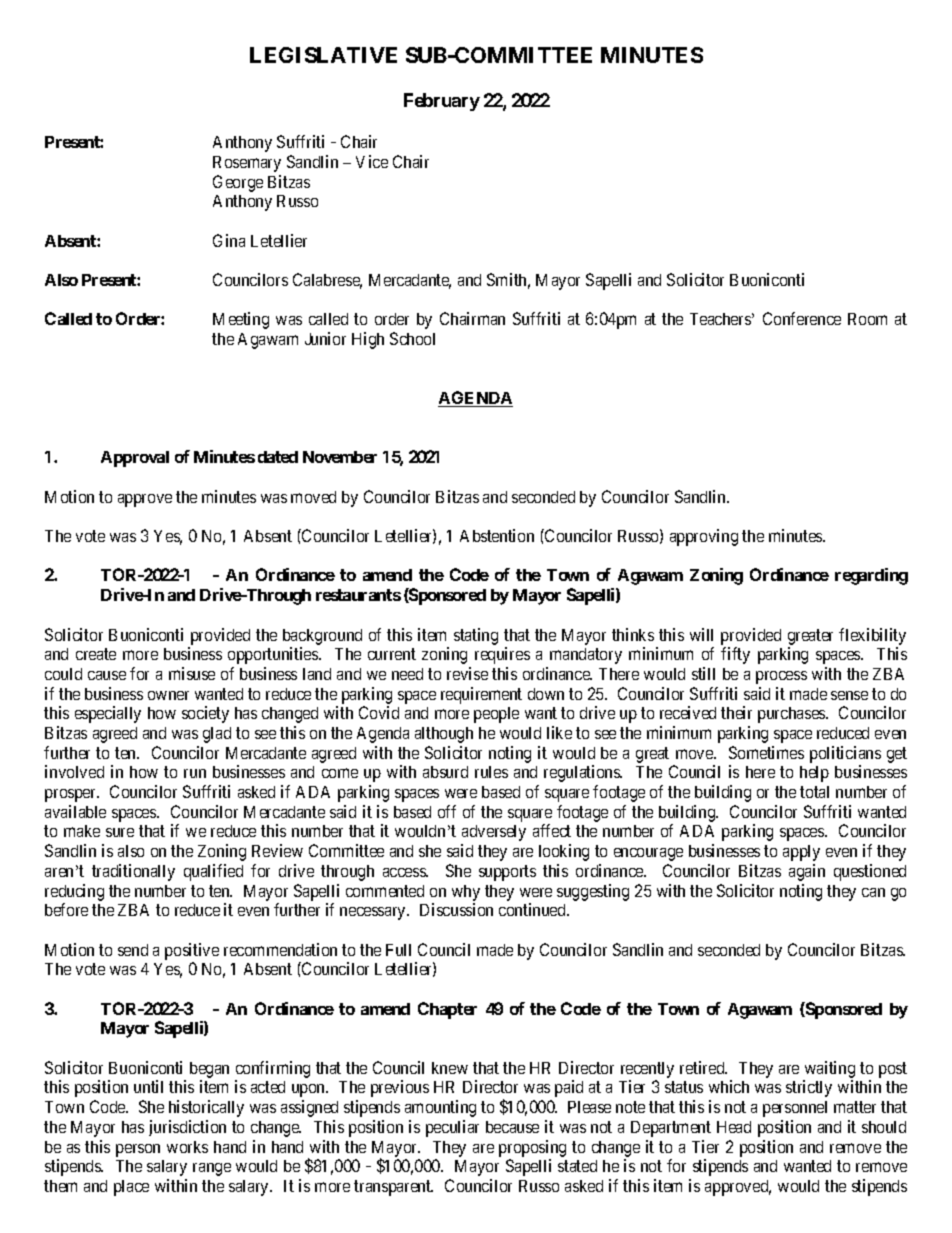 This screenshot has width=952, height=1233. I want to click on stating, so click(476, 636).
